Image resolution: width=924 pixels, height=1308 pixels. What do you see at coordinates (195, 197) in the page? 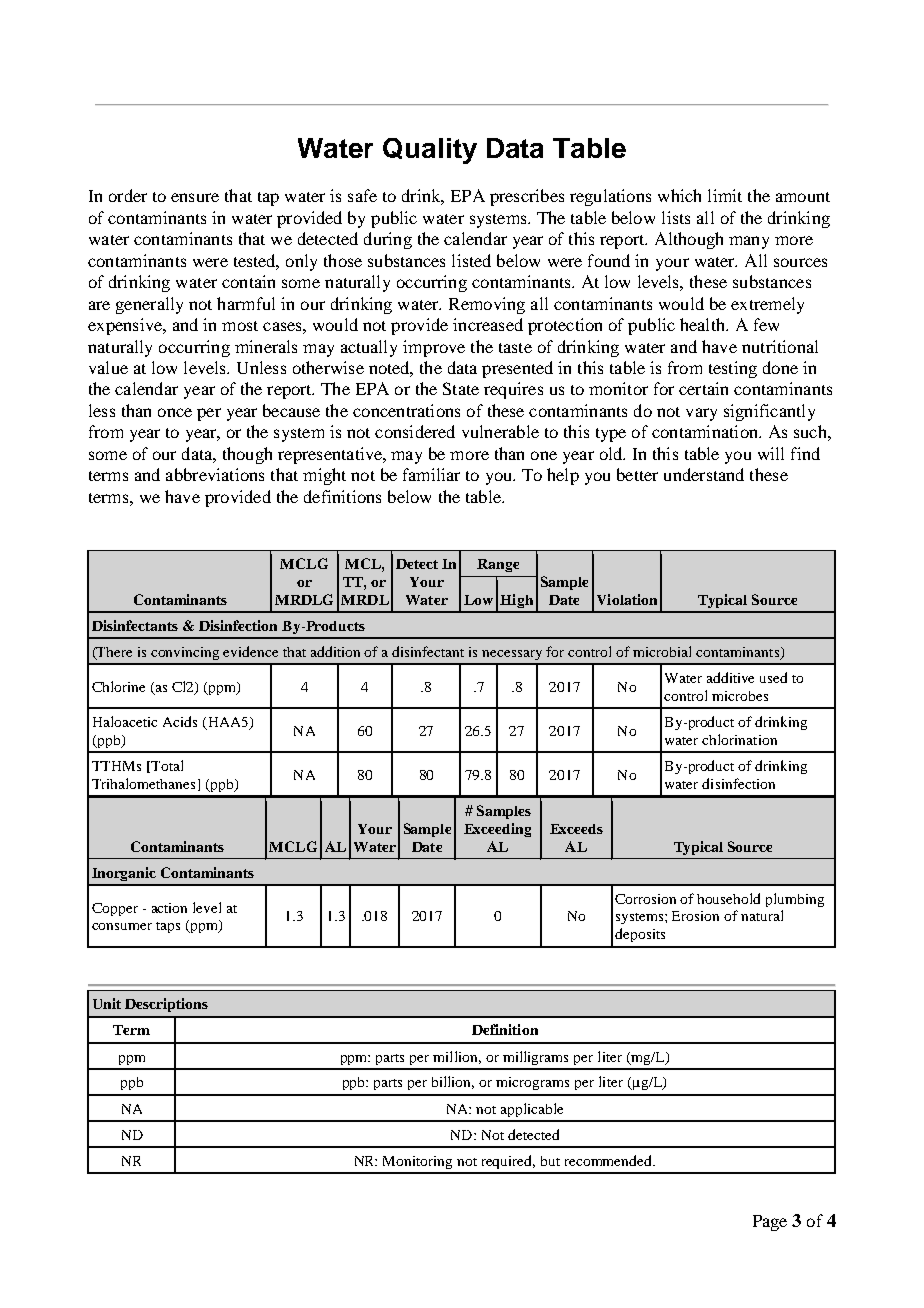
I see `ensure` at bounding box center [195, 197].
